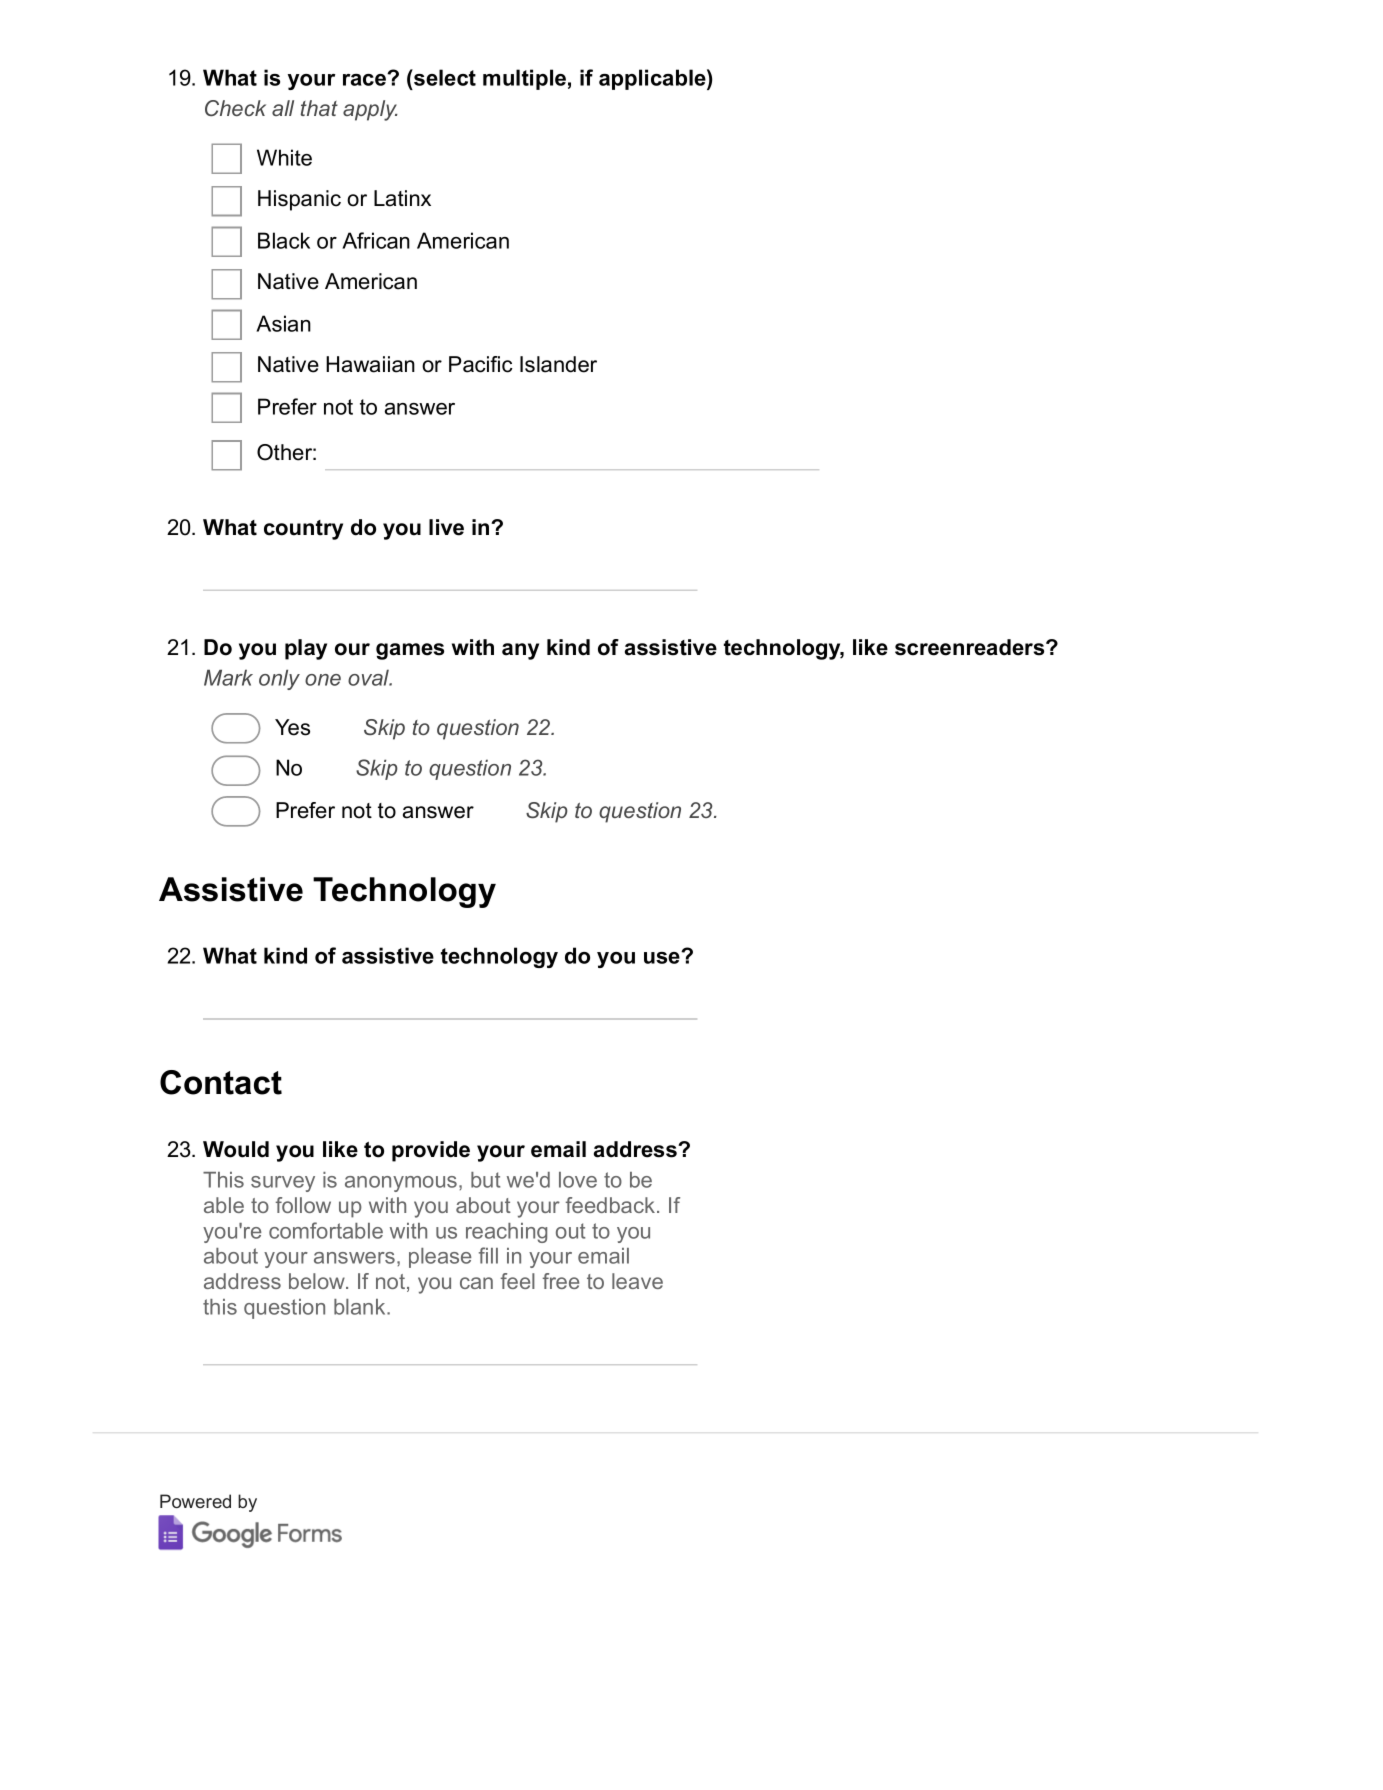 Image resolution: width=1383 pixels, height=1790 pixels. I want to click on Check, so click(235, 108).
